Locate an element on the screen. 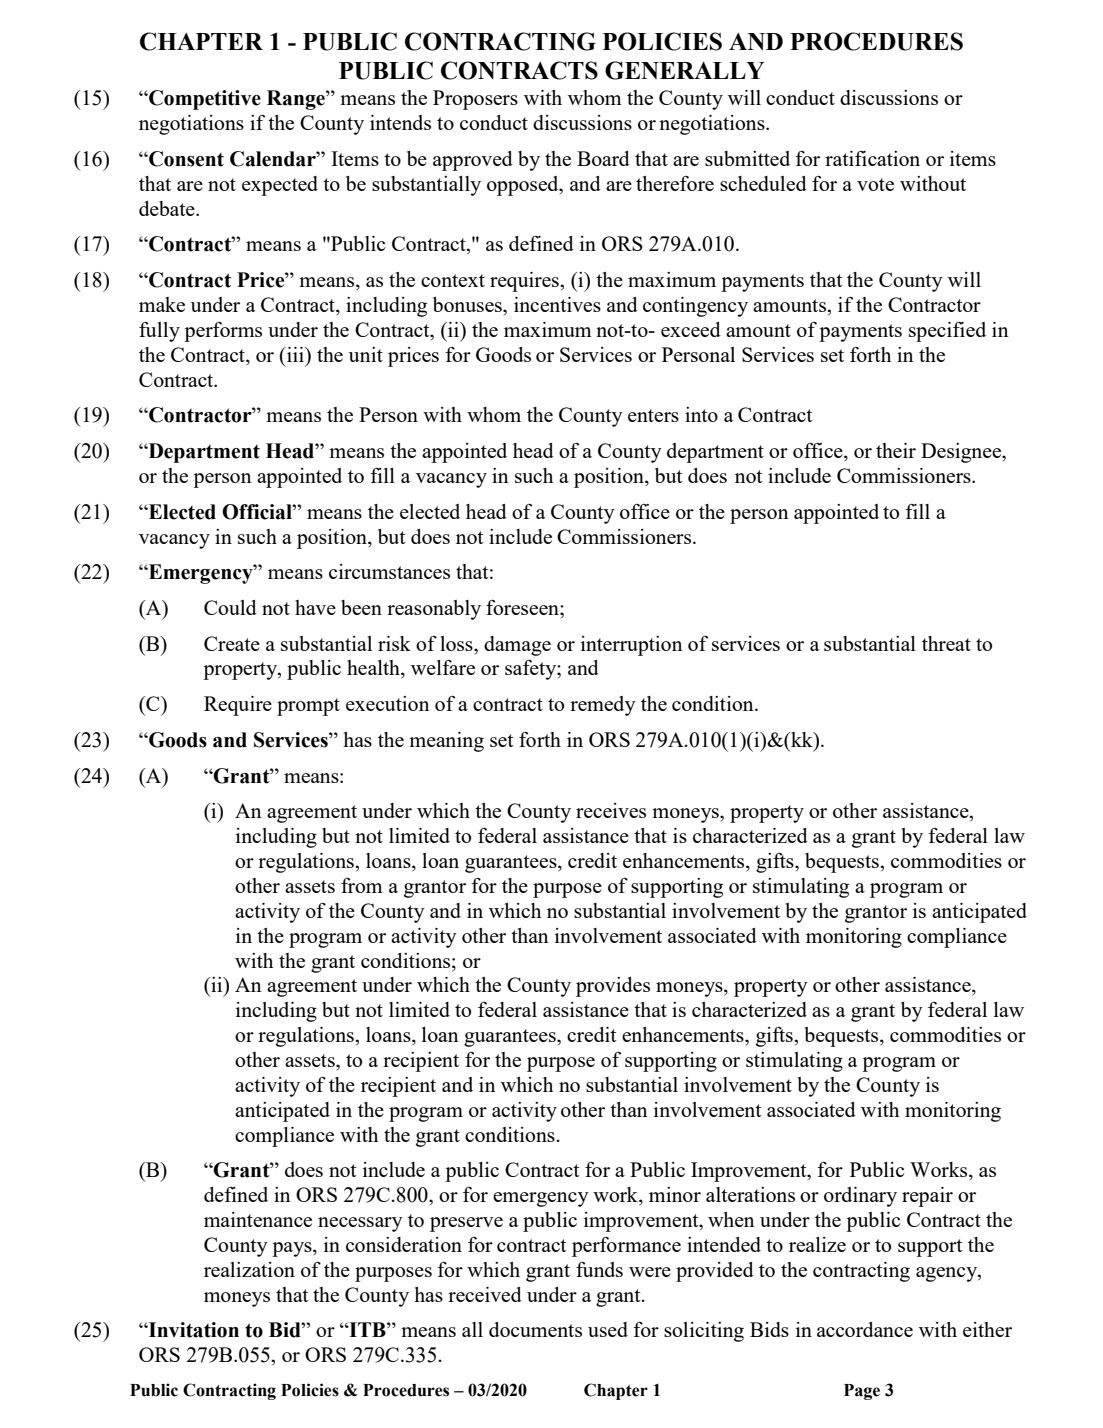 The height and width of the screenshot is (1428, 1103). their is located at coordinates (896, 450).
